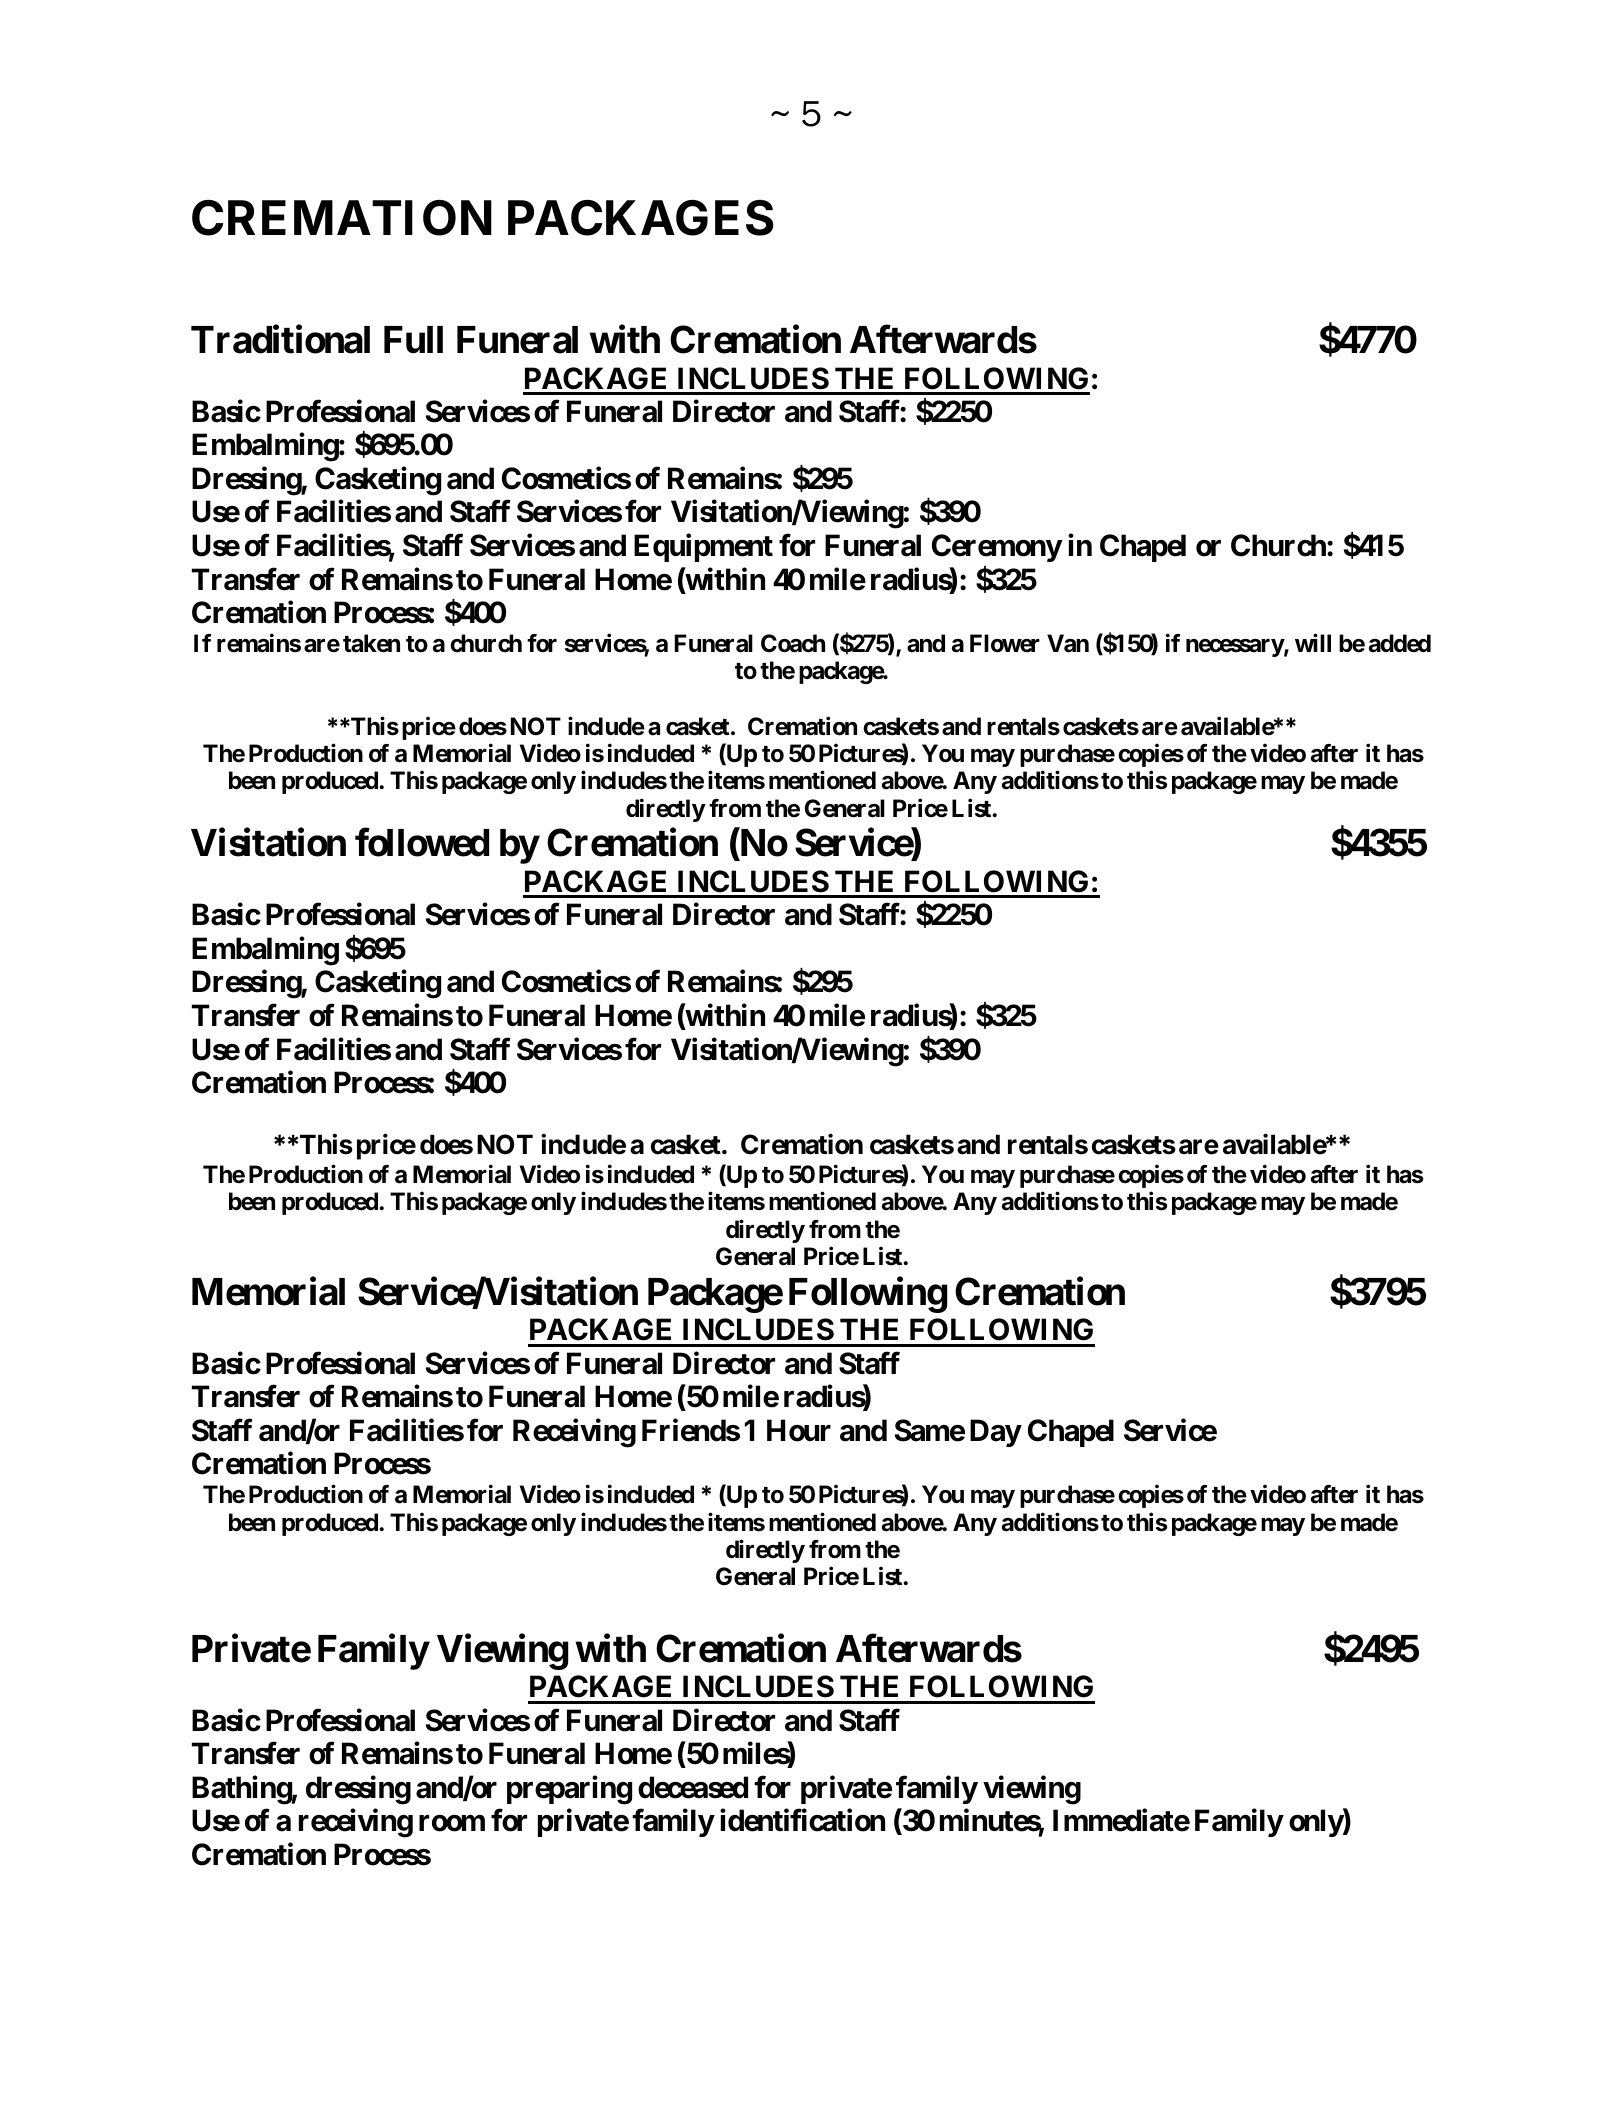 Image resolution: width=1623 pixels, height=2101 pixels. I want to click on Equipment, so click(703, 548).
